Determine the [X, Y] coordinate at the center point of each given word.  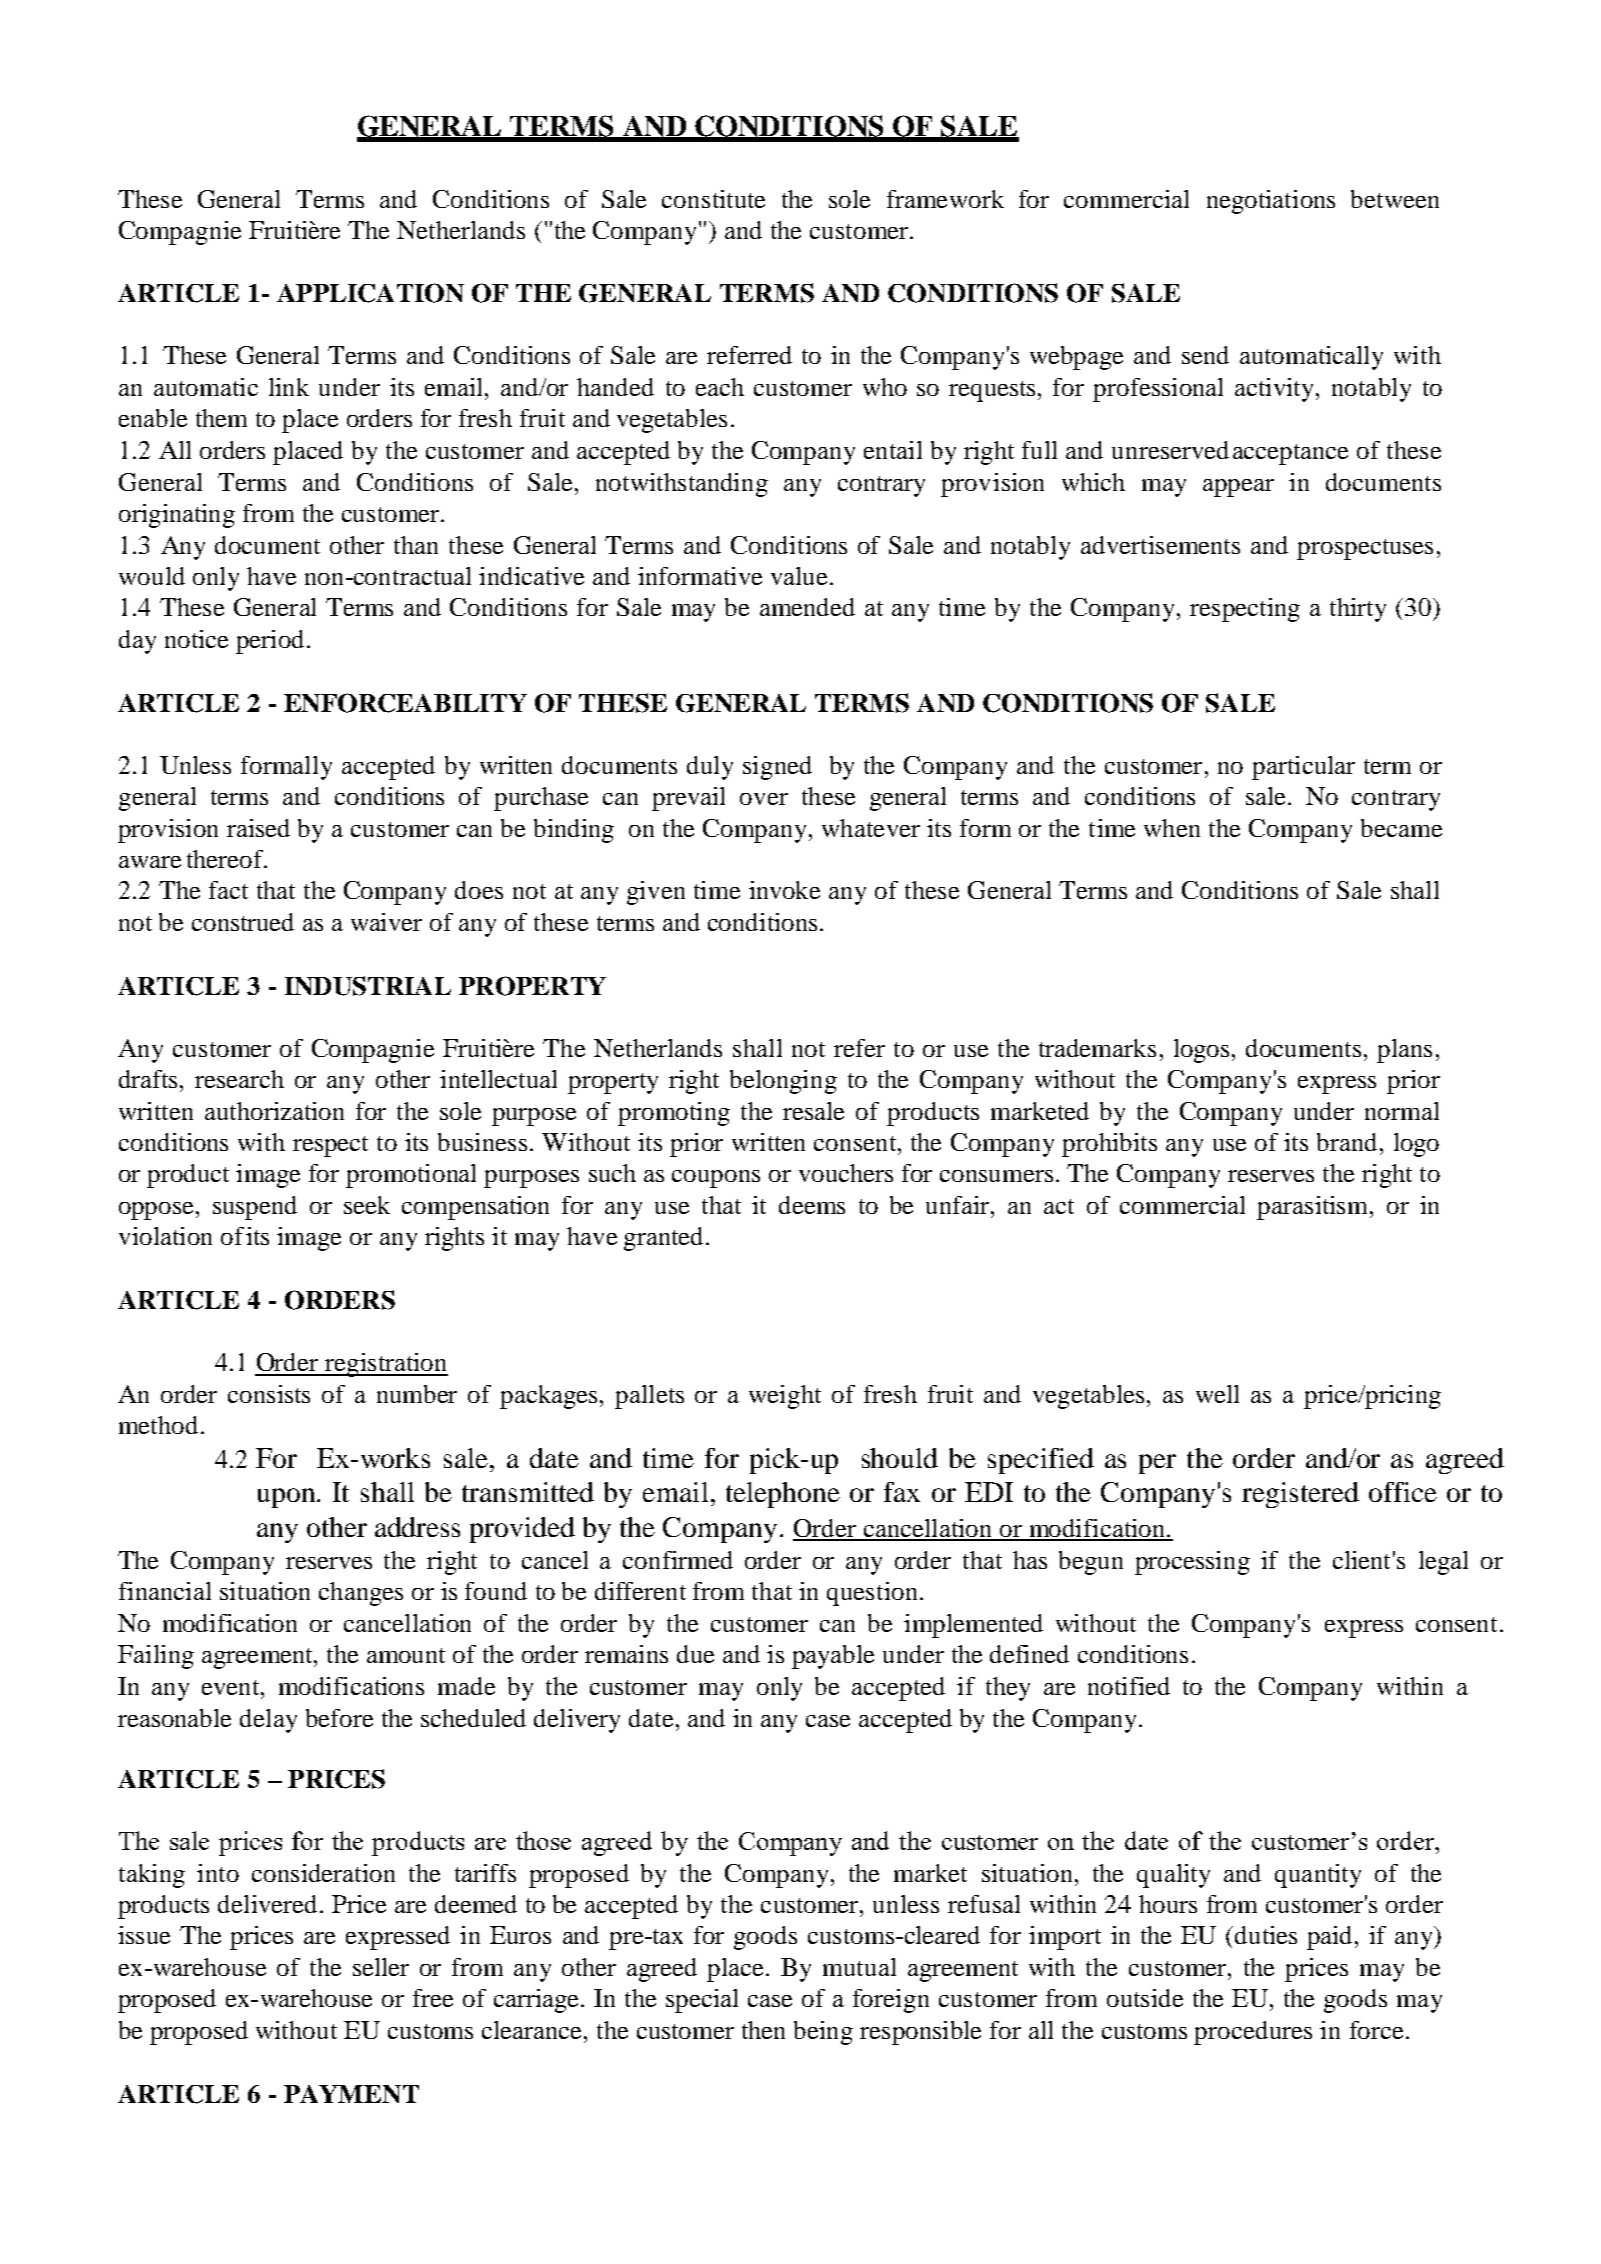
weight [785, 1397]
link [289, 387]
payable [833, 1657]
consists [269, 1394]
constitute [713, 199]
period [270, 642]
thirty [1358, 610]
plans [1404, 1051]
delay [268, 1721]
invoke [784, 890]
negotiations [1271, 202]
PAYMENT [351, 2094]
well [1217, 1394]
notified [1129, 1686]
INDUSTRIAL [368, 986]
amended [807, 607]
